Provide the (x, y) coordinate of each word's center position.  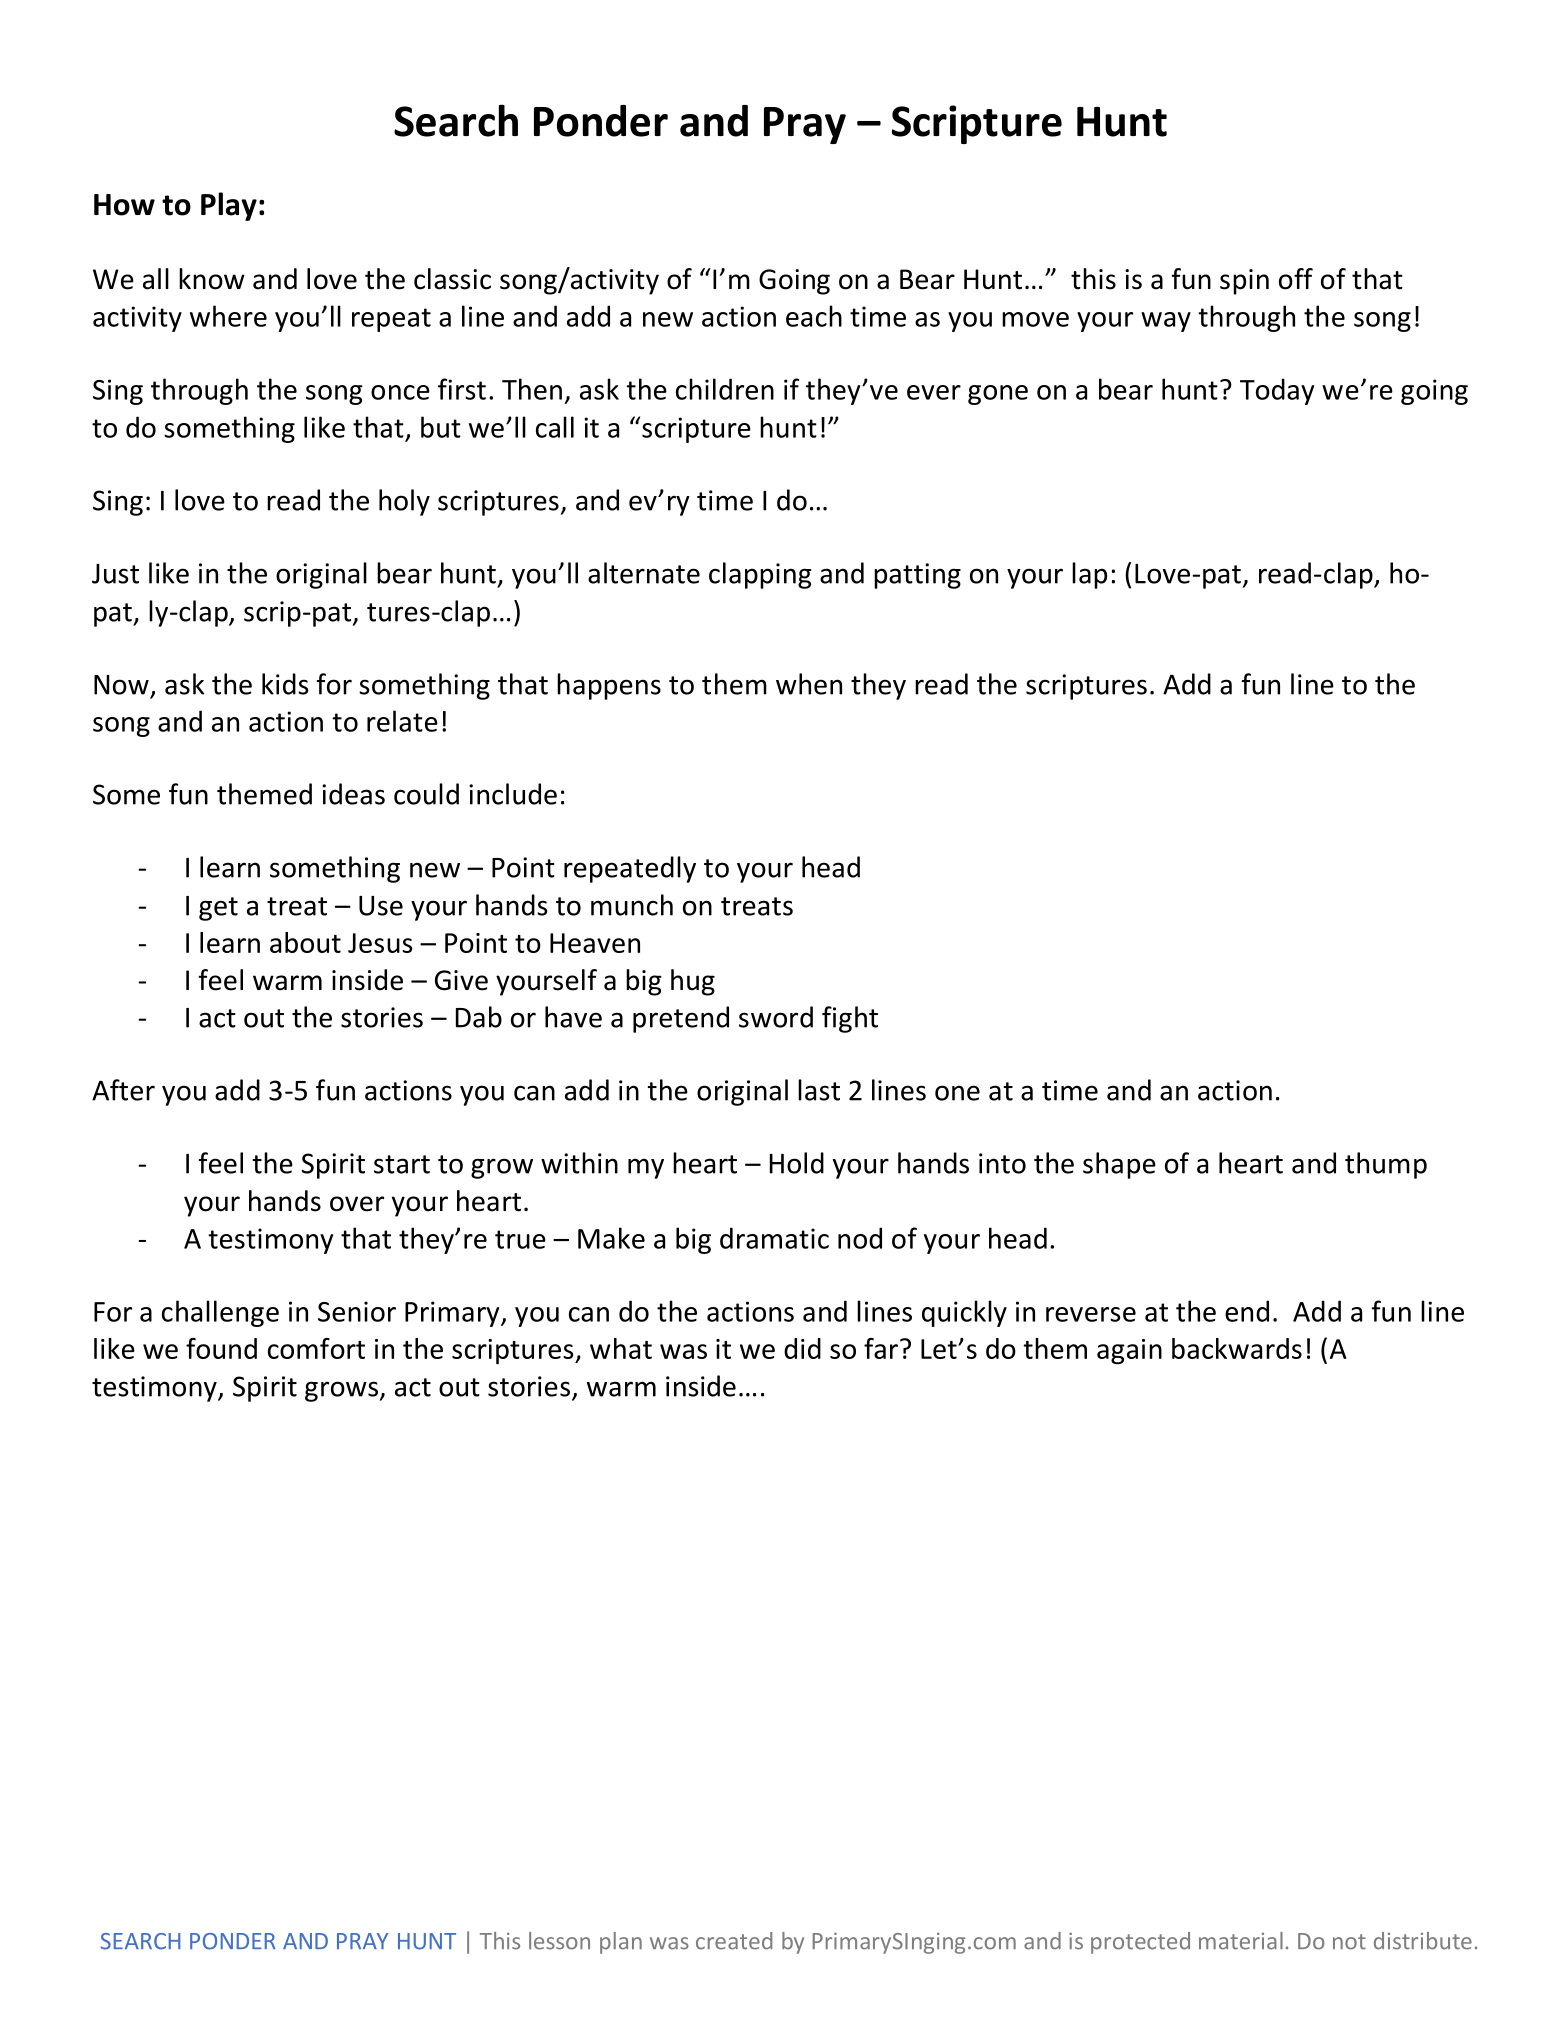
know (212, 279)
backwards (1237, 1348)
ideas (353, 794)
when (809, 684)
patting (917, 576)
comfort (316, 1348)
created (734, 1941)
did (802, 1348)
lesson (559, 1941)
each (814, 316)
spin (1244, 282)
